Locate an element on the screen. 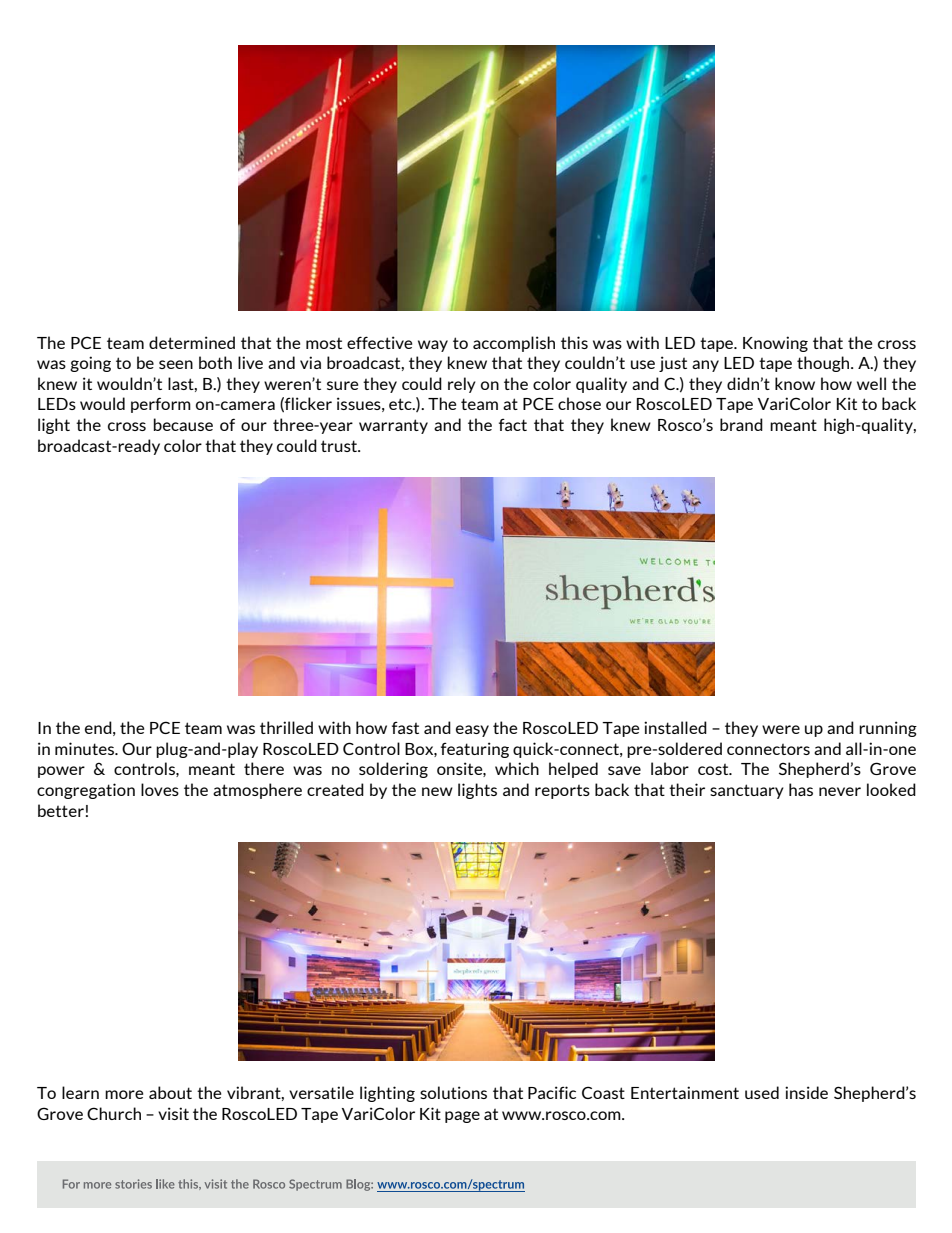  rely is located at coordinates (462, 385).
